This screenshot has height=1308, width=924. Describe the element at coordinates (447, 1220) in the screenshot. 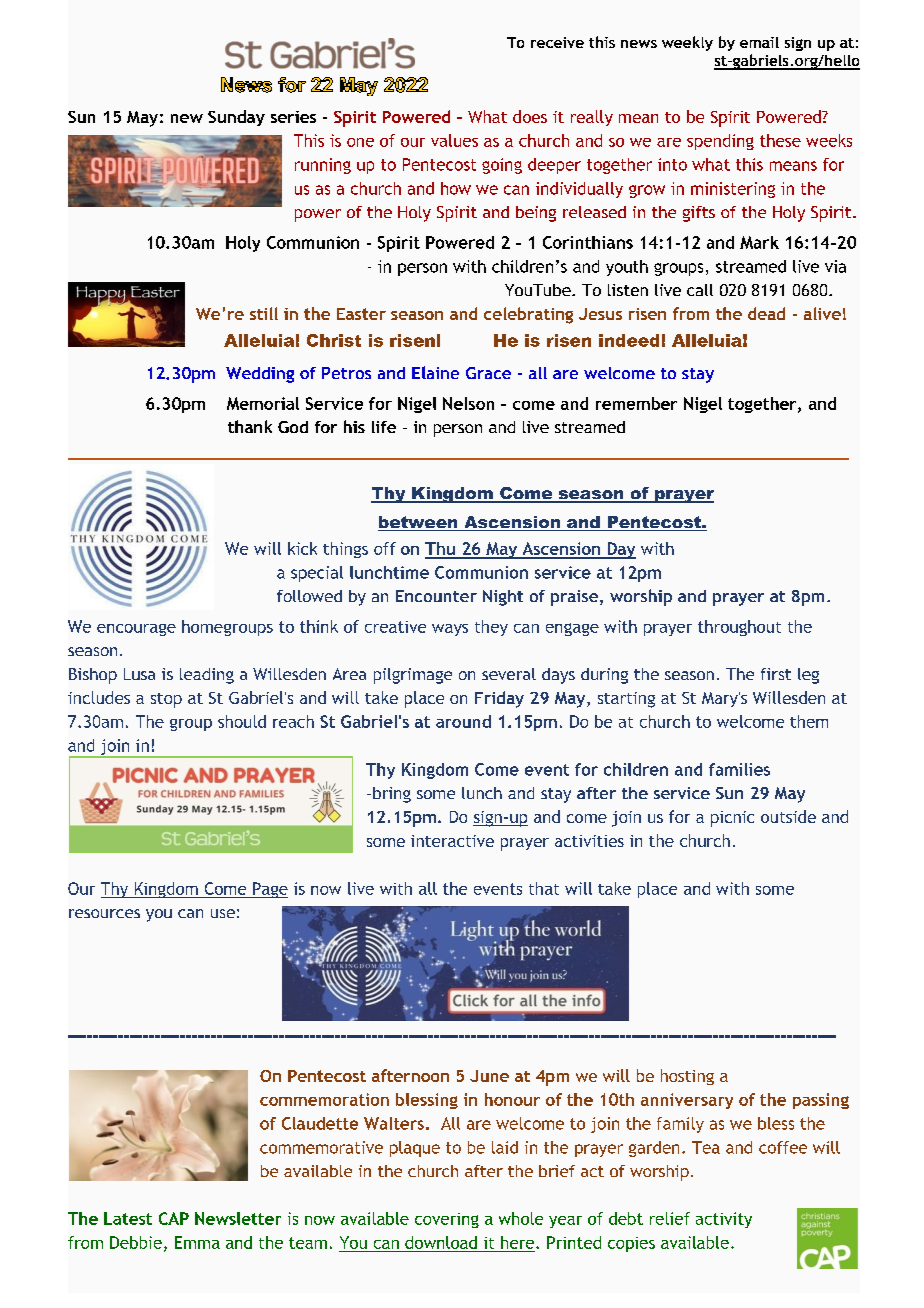

I see `covering` at that location.
